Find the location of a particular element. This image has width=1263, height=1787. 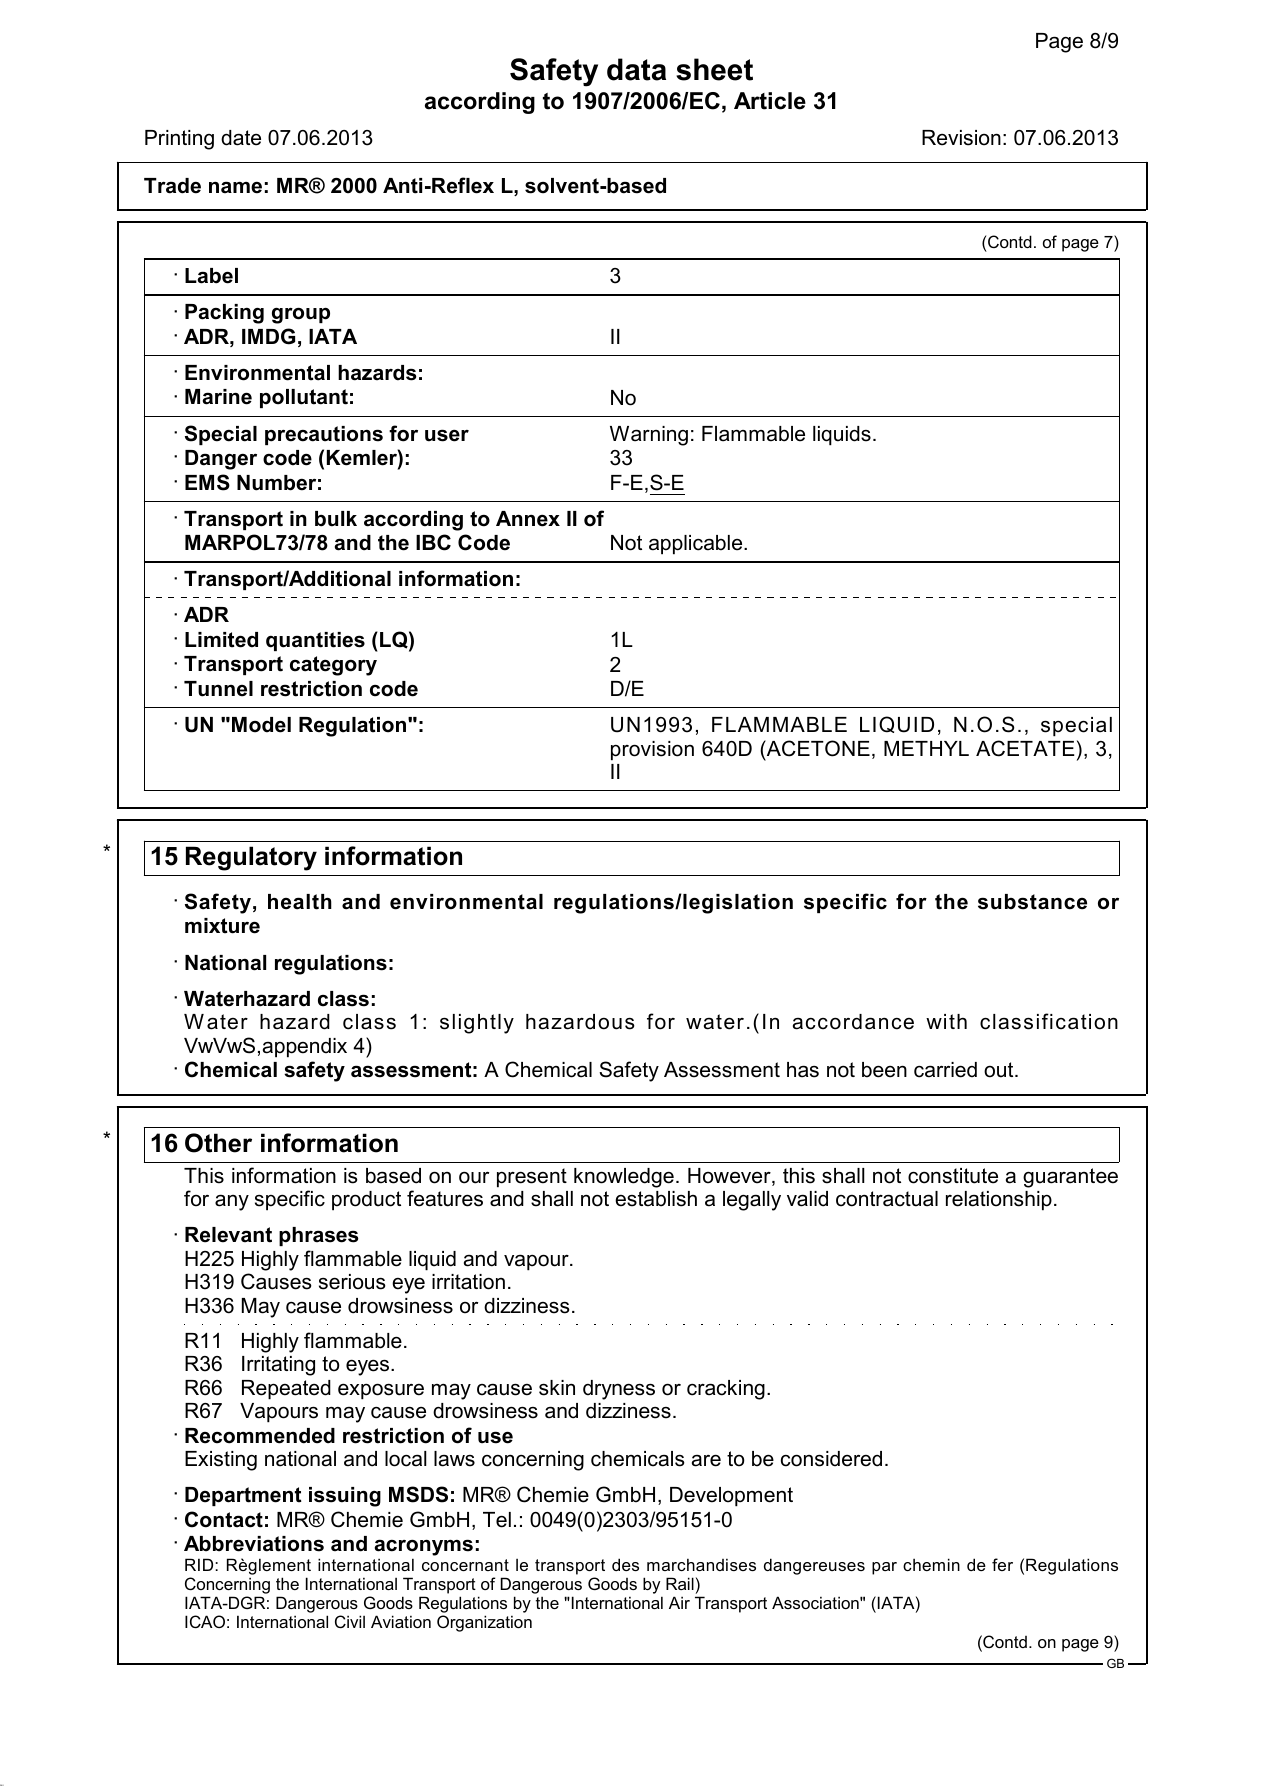

Abbreviations is located at coordinates (254, 1544).
